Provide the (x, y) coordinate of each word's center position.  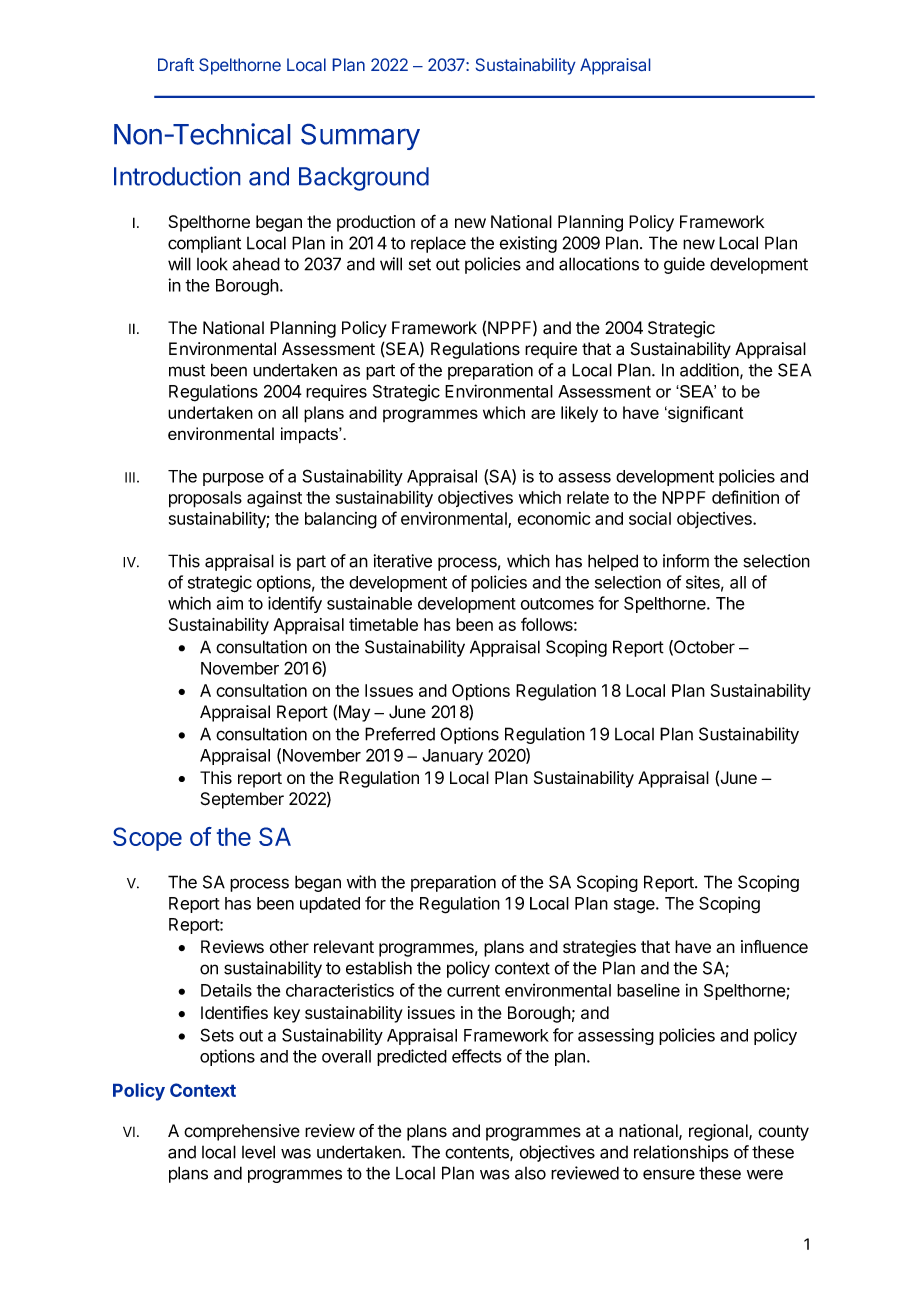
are (543, 414)
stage (635, 906)
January (452, 757)
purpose (233, 479)
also (530, 1173)
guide (684, 265)
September (242, 800)
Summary (360, 137)
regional (719, 1132)
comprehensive (242, 1132)
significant (704, 414)
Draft (176, 64)
